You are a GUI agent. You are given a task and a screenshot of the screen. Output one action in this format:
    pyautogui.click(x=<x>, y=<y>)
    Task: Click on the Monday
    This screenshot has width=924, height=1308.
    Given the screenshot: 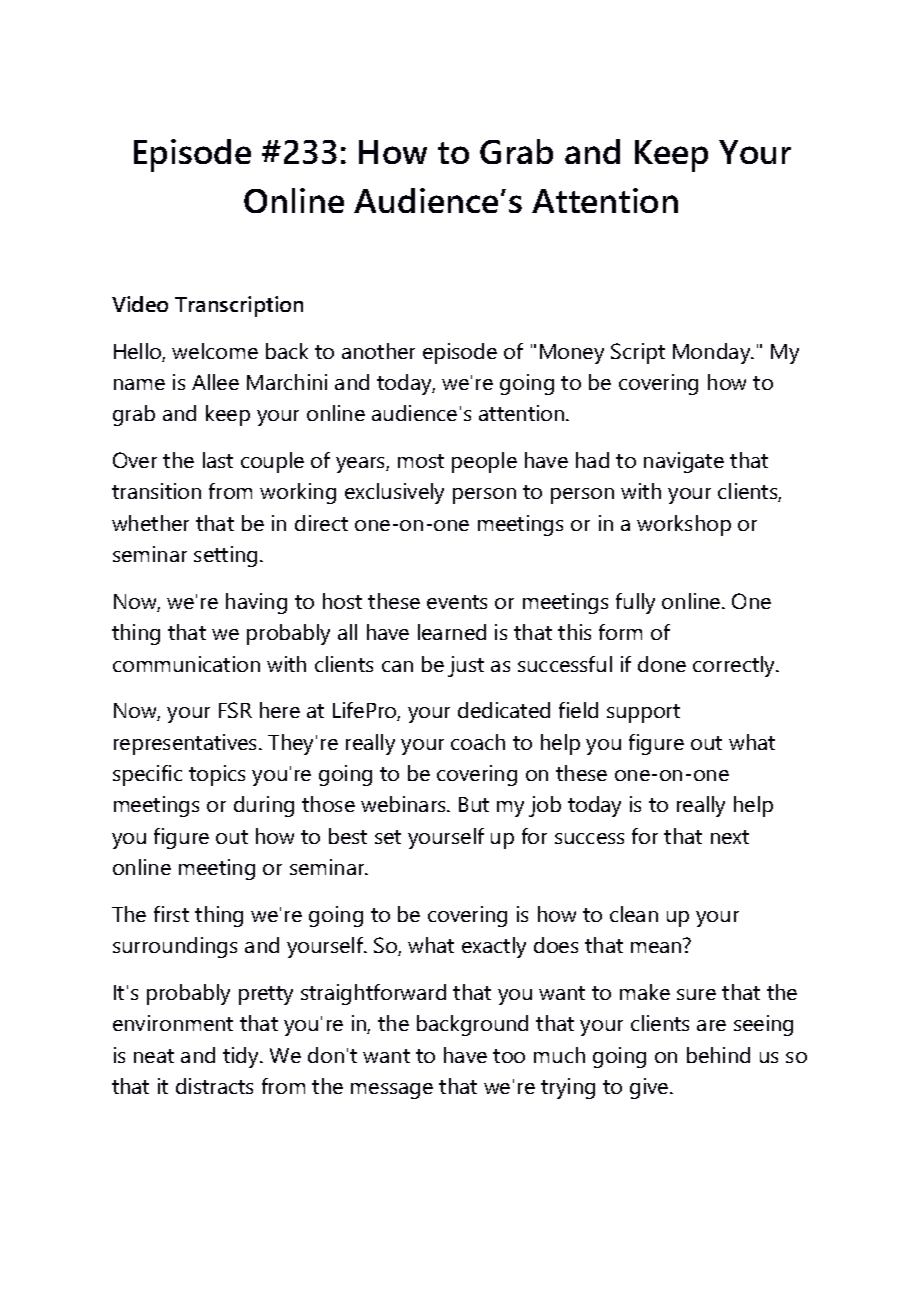 What is the action you would take?
    pyautogui.click(x=713, y=353)
